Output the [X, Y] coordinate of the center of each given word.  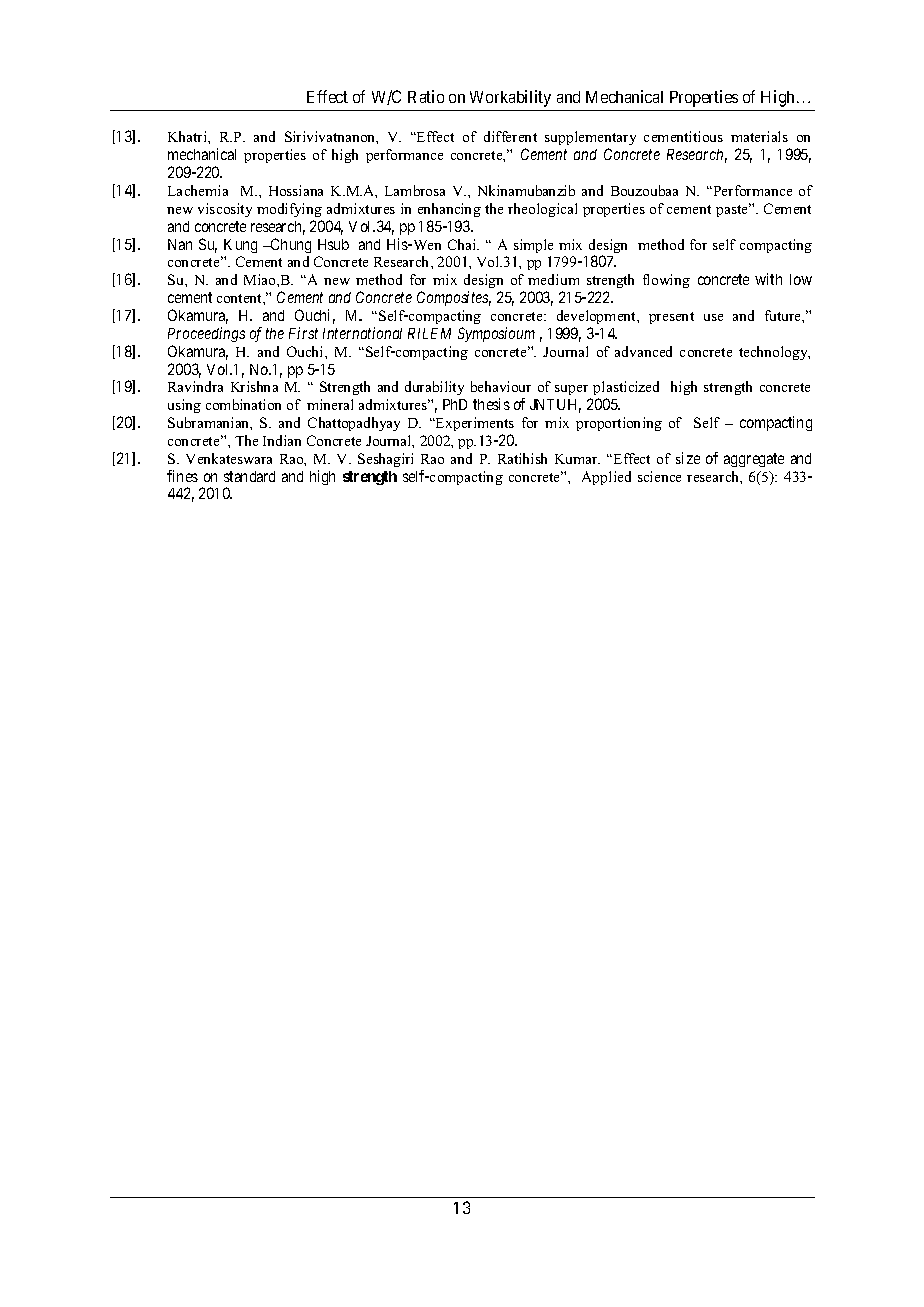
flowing [666, 281]
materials [759, 136]
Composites [454, 298]
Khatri [188, 136]
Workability [510, 98]
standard [249, 476]
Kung [240, 246]
